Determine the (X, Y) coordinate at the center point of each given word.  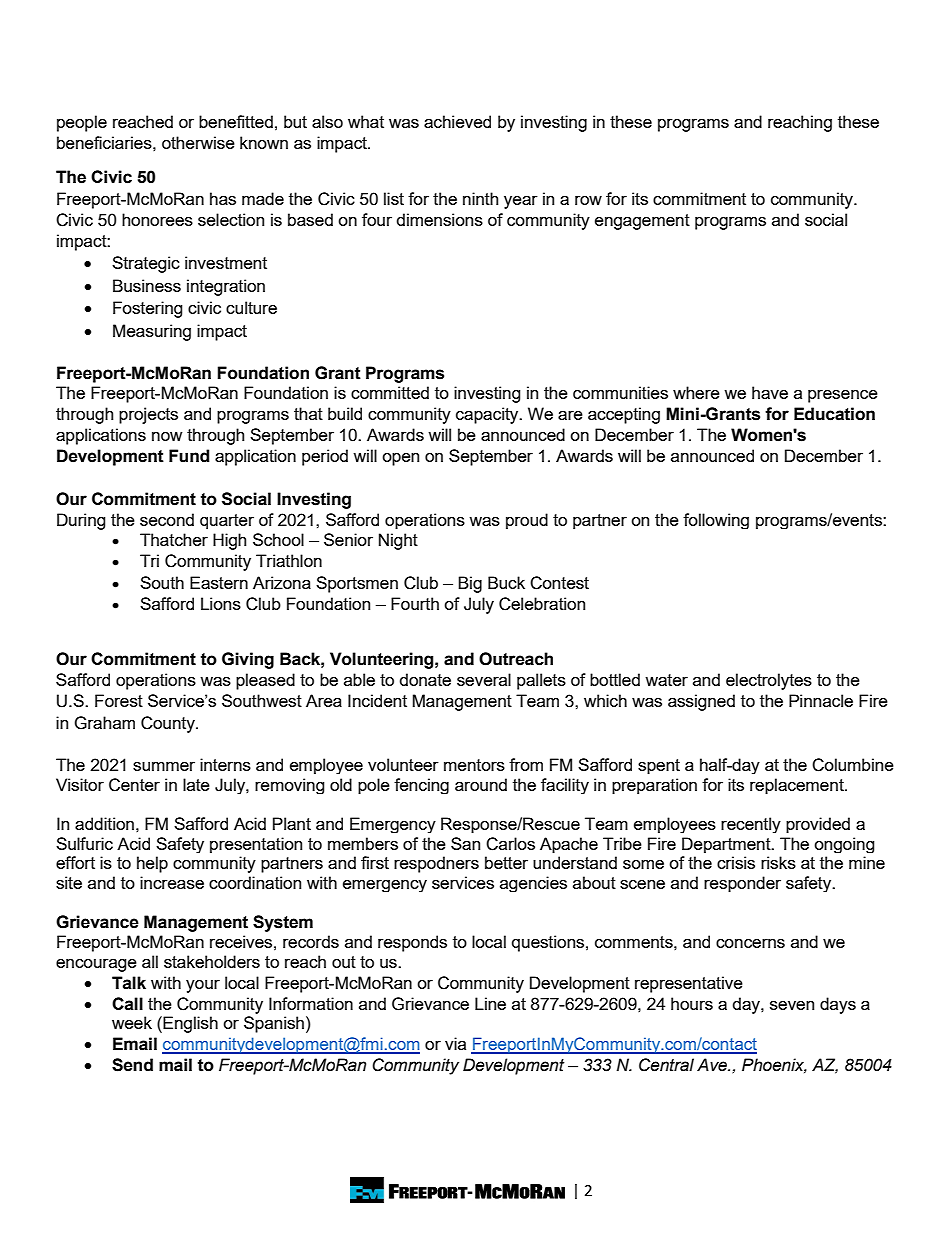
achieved (457, 121)
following (716, 521)
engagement (642, 222)
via (455, 1043)
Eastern (219, 582)
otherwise (198, 142)
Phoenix (774, 1065)
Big (470, 584)
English (190, 1024)
